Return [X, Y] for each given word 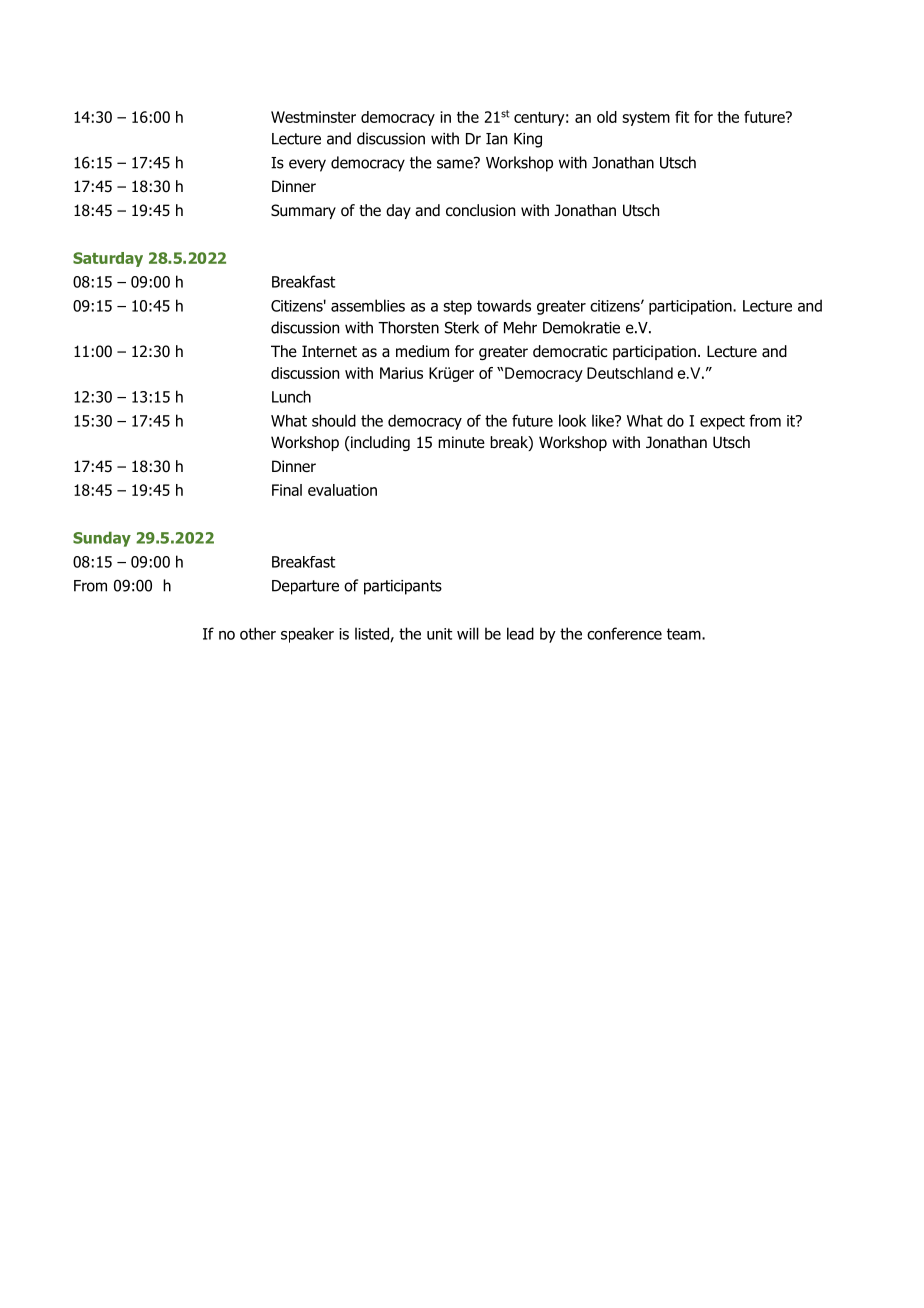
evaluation [342, 490]
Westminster [313, 117]
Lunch [291, 396]
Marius [401, 373]
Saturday [108, 259]
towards [504, 305]
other [258, 633]
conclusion [480, 210]
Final [287, 490]
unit [439, 634]
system [646, 119]
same [456, 163]
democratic [570, 351]
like [604, 420]
